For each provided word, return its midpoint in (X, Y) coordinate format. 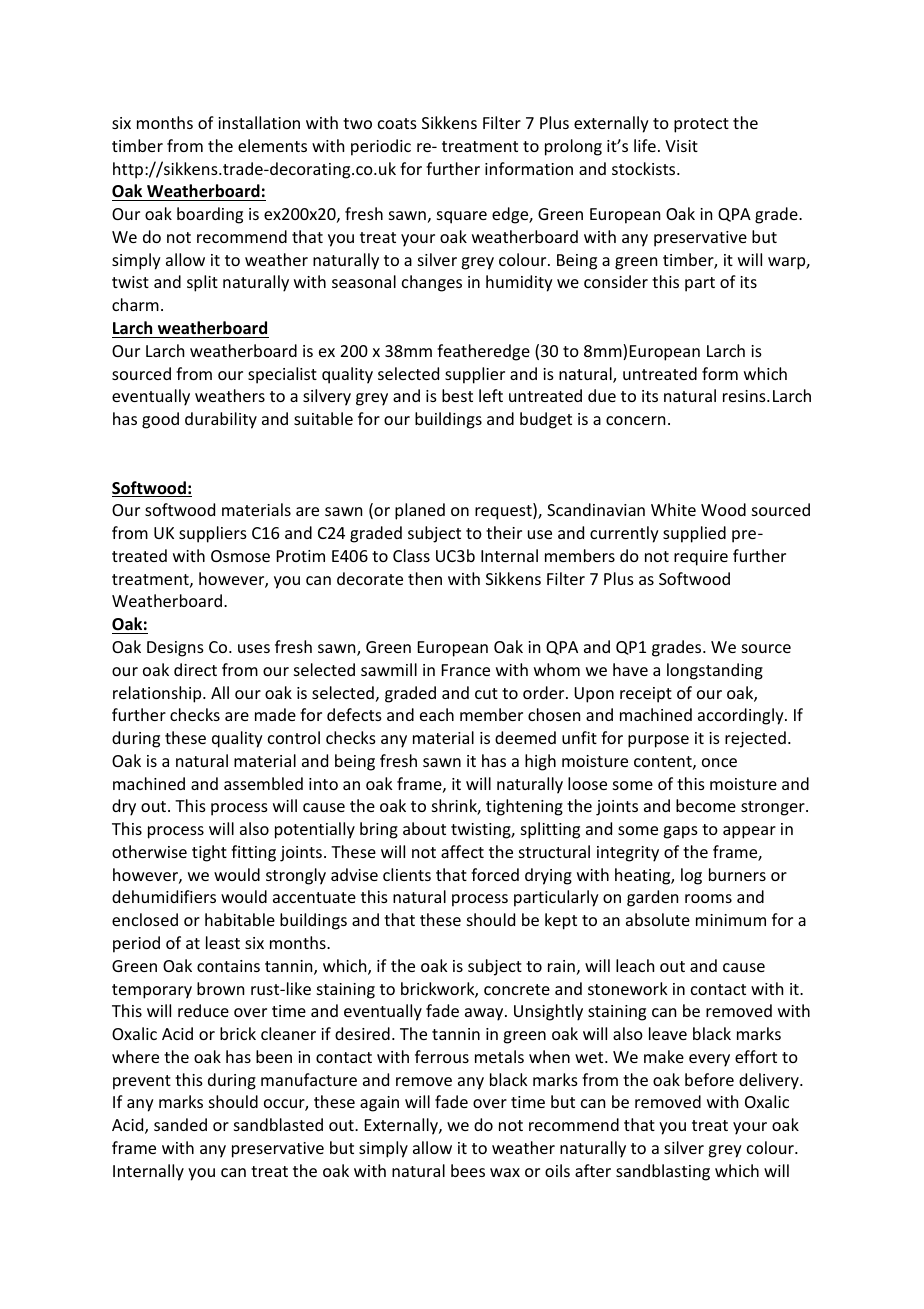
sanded (180, 1124)
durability (221, 420)
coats (397, 123)
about (424, 828)
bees (468, 1170)
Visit (681, 146)
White (673, 509)
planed (420, 511)
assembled (263, 783)
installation (259, 122)
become (706, 805)
